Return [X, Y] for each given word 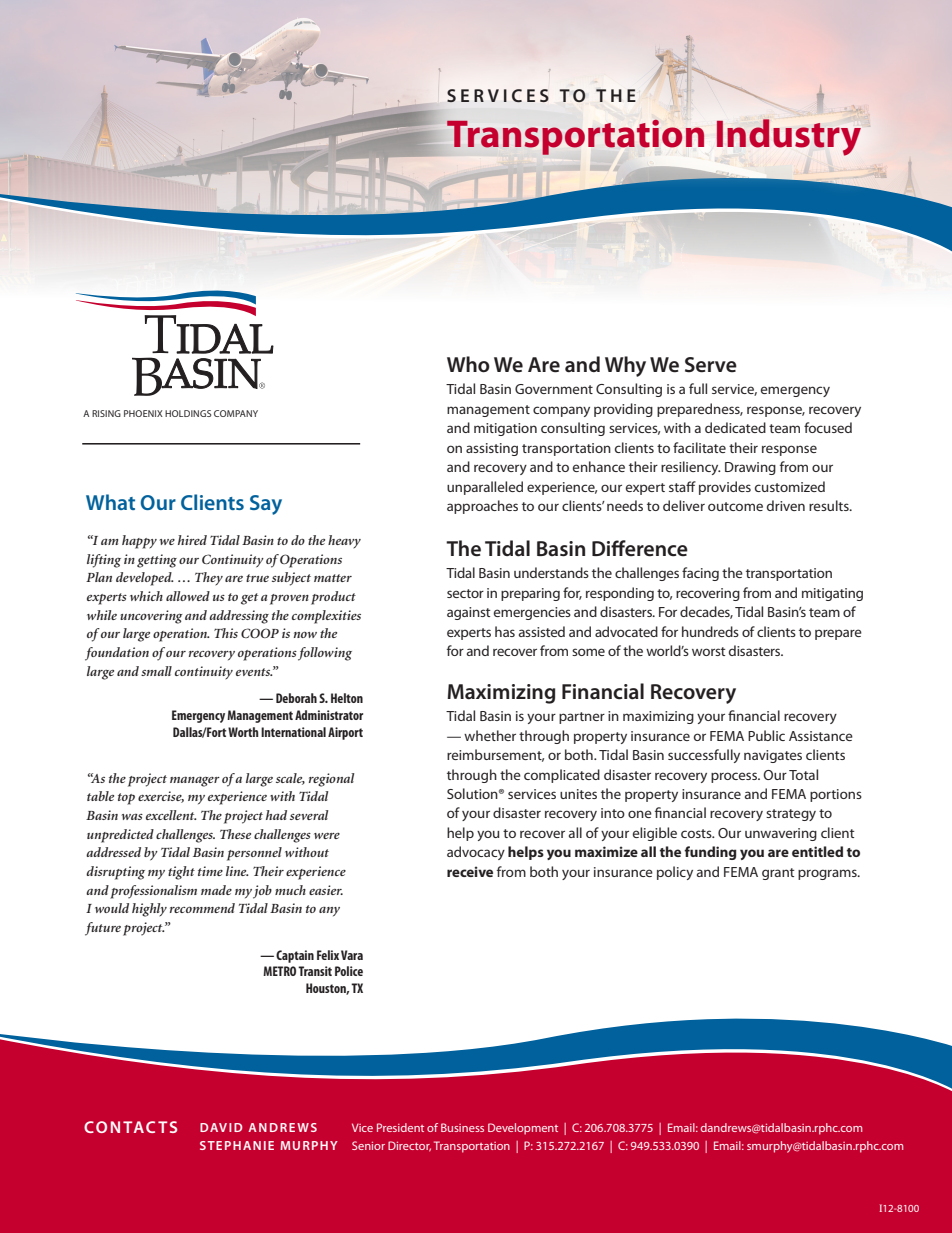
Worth [243, 732]
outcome [735, 506]
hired [192, 540]
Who [468, 364]
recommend [202, 908]
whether [490, 735]
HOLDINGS [188, 413]
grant [778, 874]
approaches [482, 507]
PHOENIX [143, 413]
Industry [789, 137]
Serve [711, 365]
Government [554, 389]
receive [470, 871]
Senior [368, 1145]
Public [766, 735]
